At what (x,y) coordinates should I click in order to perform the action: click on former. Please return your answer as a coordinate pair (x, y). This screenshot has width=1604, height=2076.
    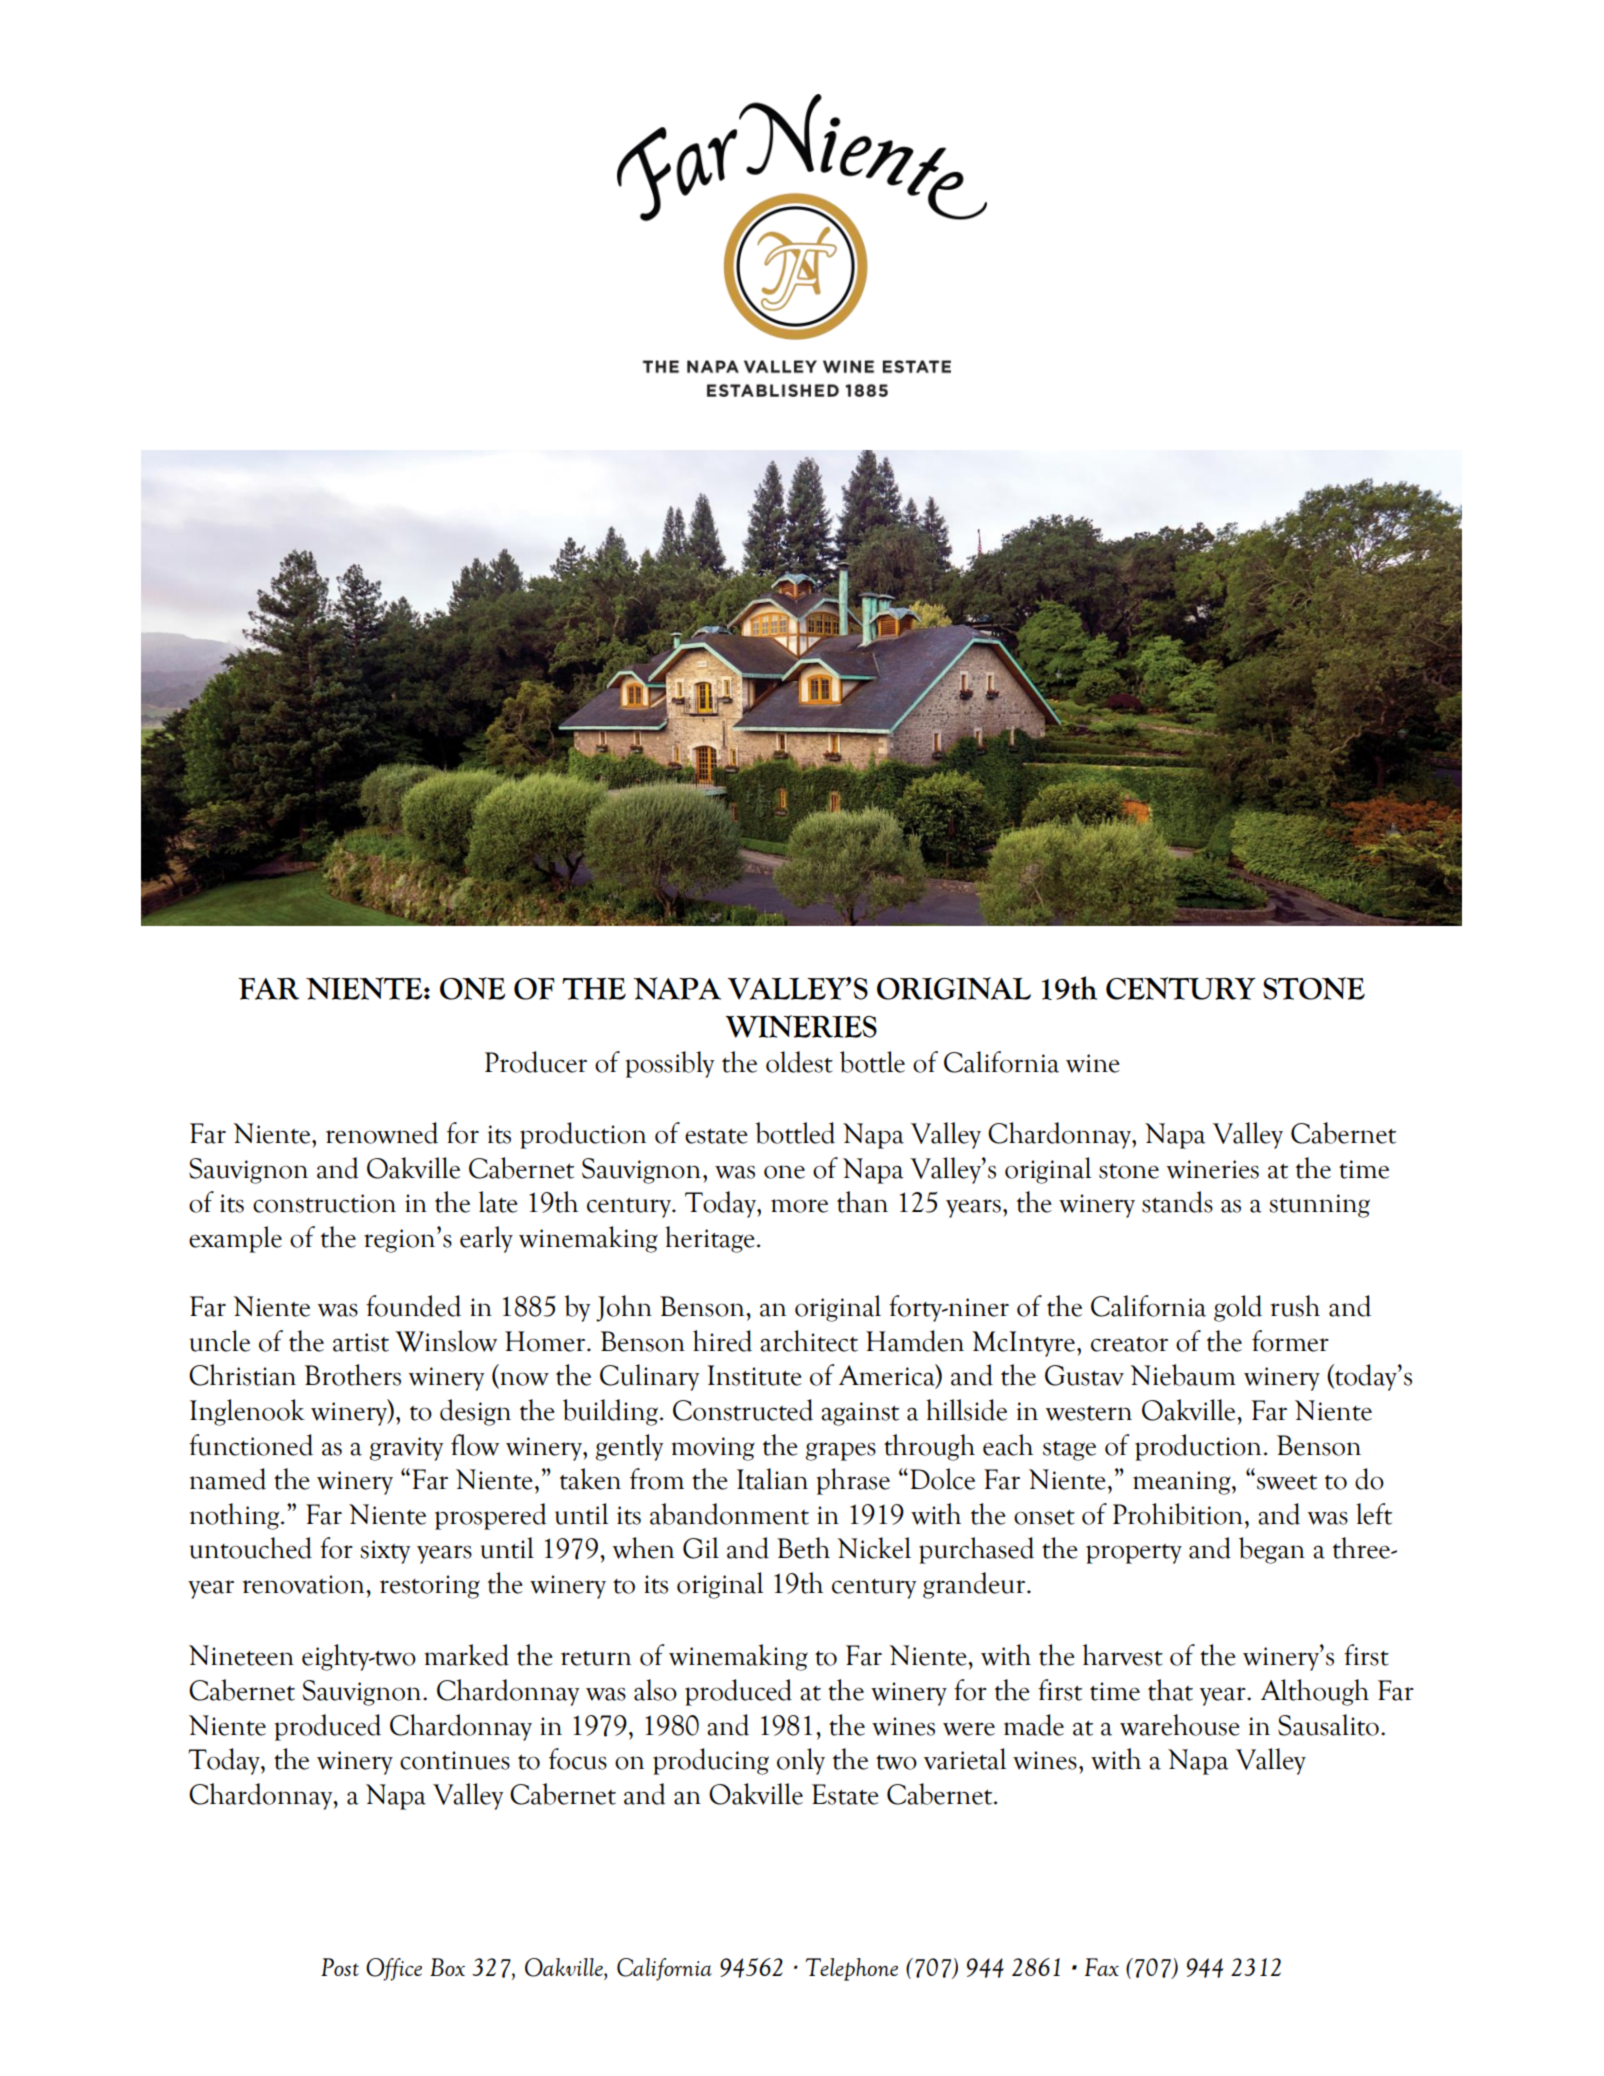
    Looking at the image, I should click on (1290, 1341).
